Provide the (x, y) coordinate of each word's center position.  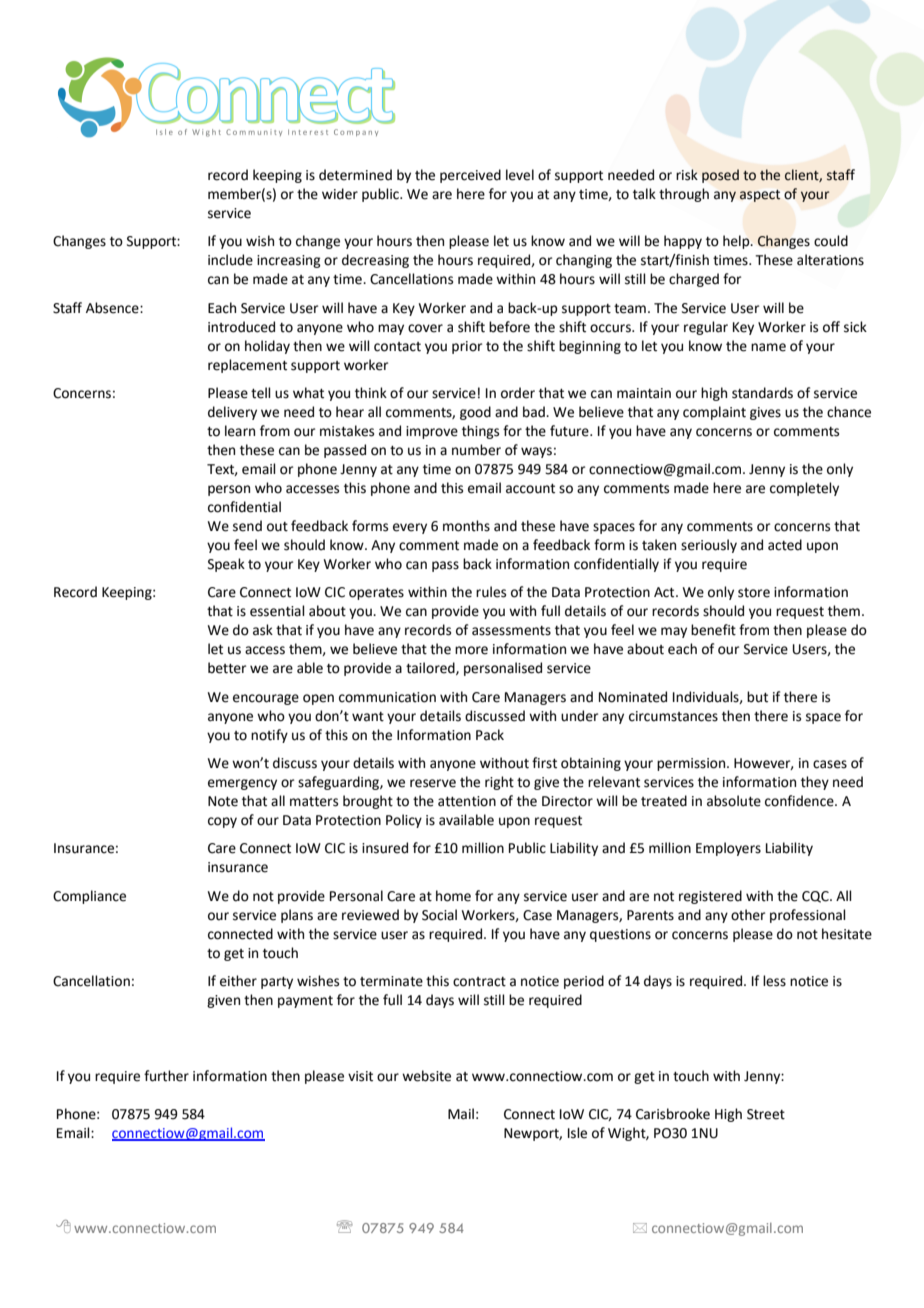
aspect (760, 196)
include (230, 260)
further (166, 1076)
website (426, 1076)
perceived (470, 176)
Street (766, 1114)
